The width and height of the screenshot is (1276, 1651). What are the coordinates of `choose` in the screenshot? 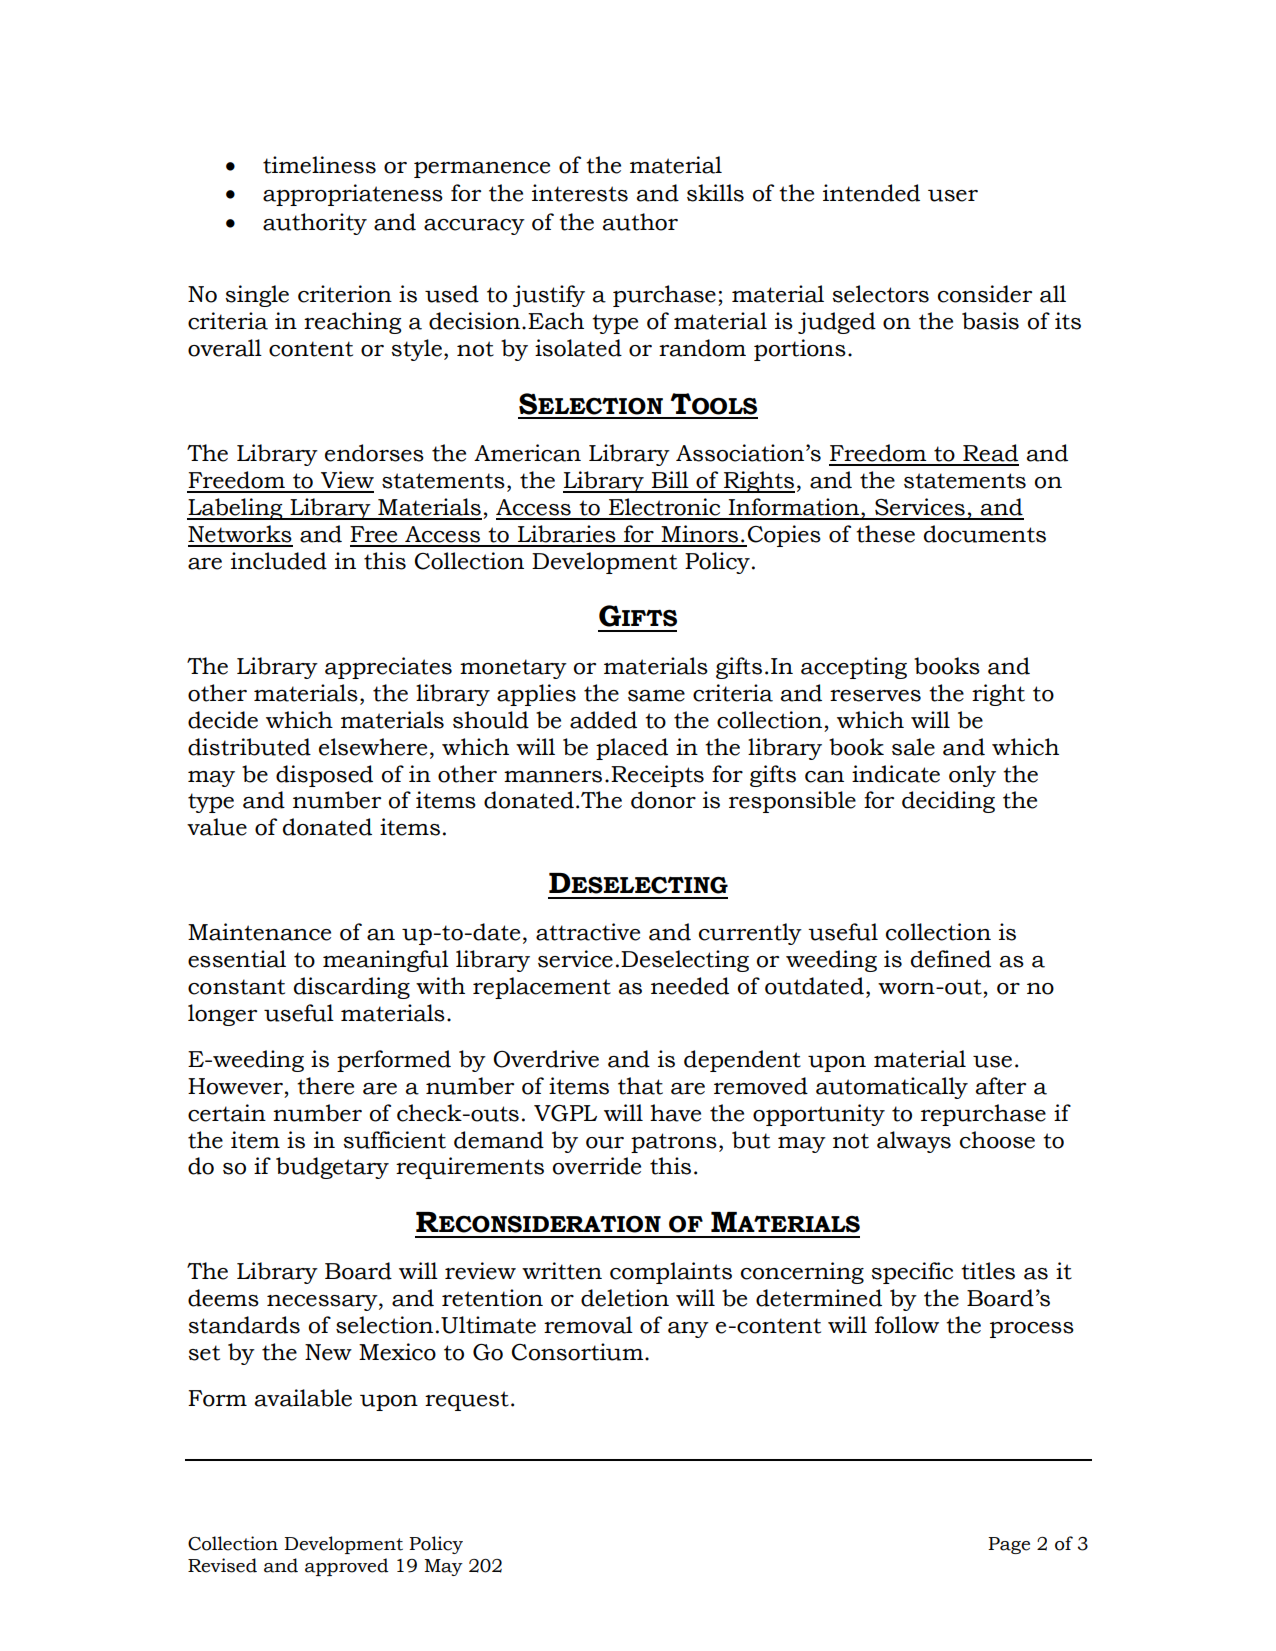 It's located at (997, 1140).
